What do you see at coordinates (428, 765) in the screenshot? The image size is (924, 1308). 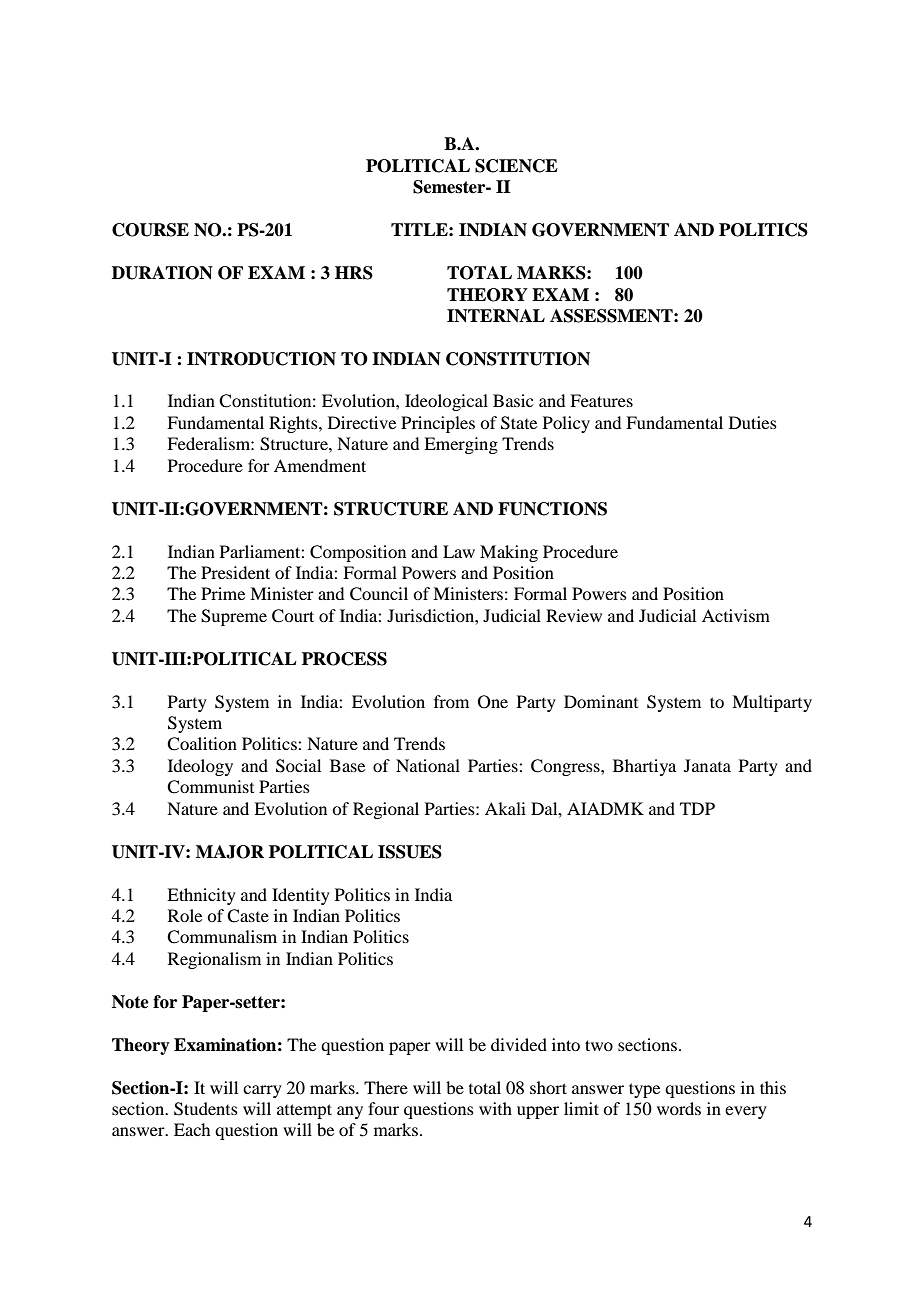 I see `National` at bounding box center [428, 765].
